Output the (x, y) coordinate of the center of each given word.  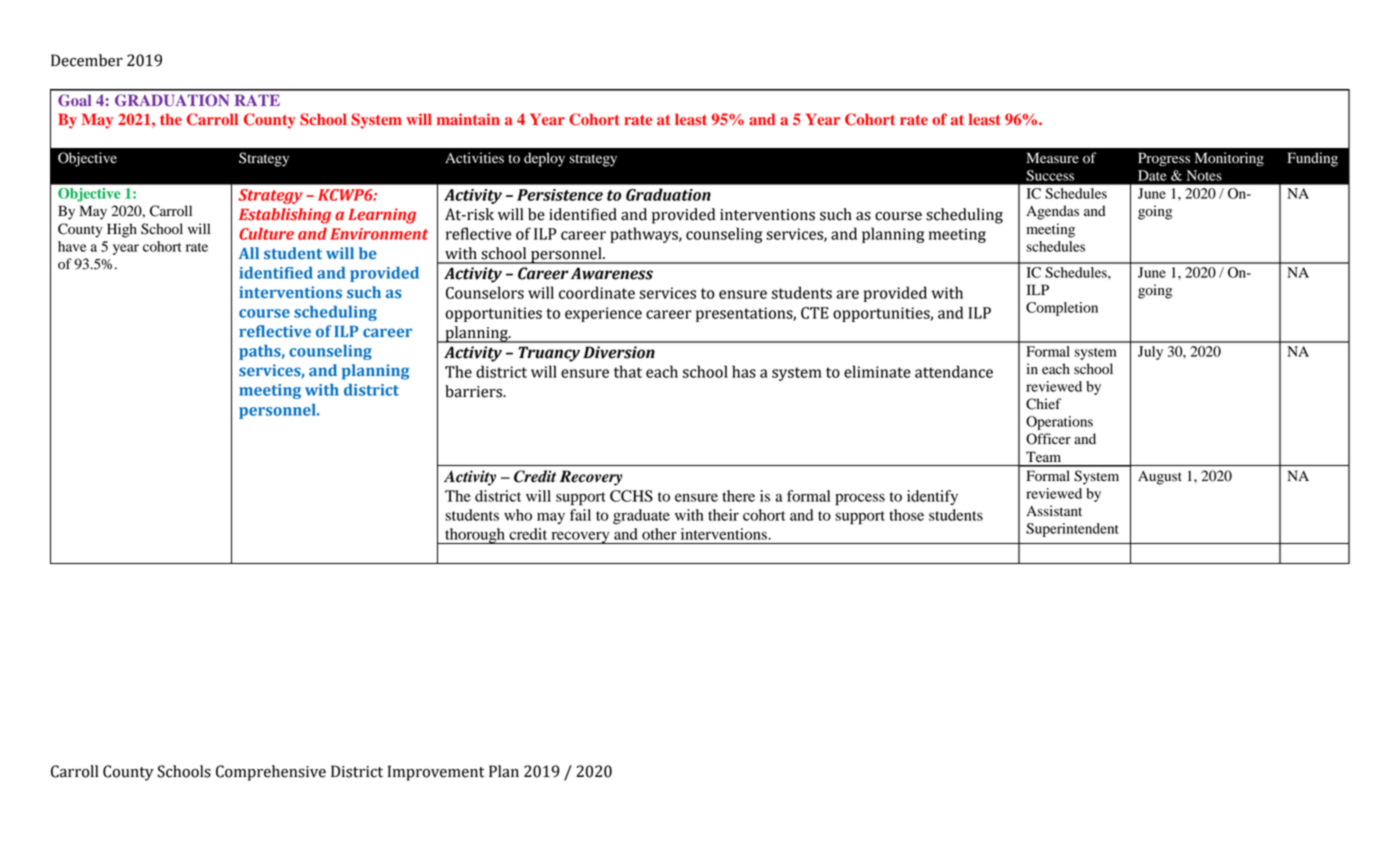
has (744, 371)
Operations (1059, 423)
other (659, 534)
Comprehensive (271, 773)
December (87, 60)
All (249, 253)
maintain (468, 119)
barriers (475, 391)
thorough (475, 536)
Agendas (1052, 212)
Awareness (612, 273)
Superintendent (1072, 530)
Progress (1164, 159)
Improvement (436, 773)
